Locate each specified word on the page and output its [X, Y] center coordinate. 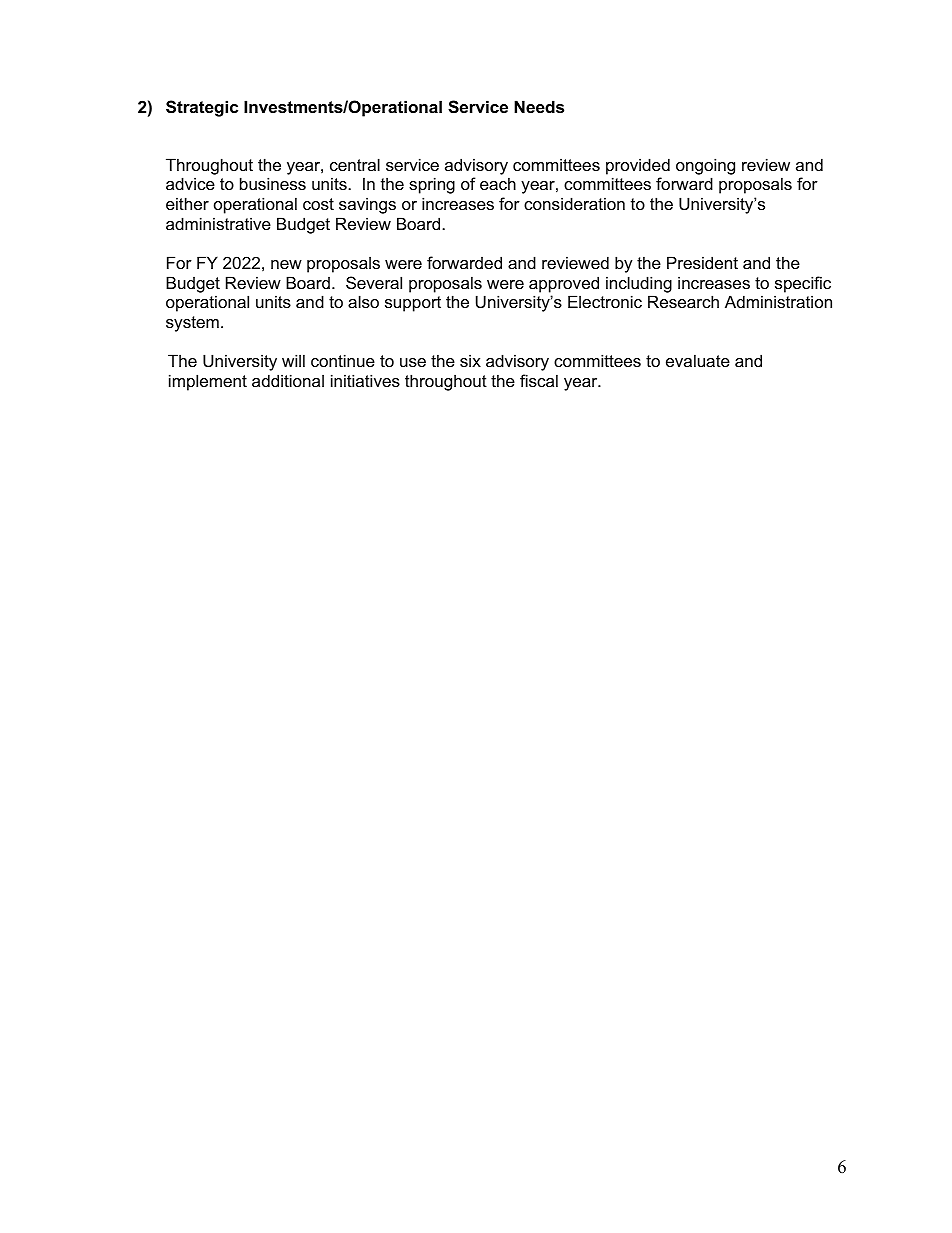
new [286, 264]
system [192, 324]
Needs [539, 106]
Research [683, 301]
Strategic [202, 108]
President [702, 262]
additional [288, 380]
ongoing [705, 166]
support [413, 304]
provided [638, 166]
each [498, 183]
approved [564, 284]
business [273, 183]
